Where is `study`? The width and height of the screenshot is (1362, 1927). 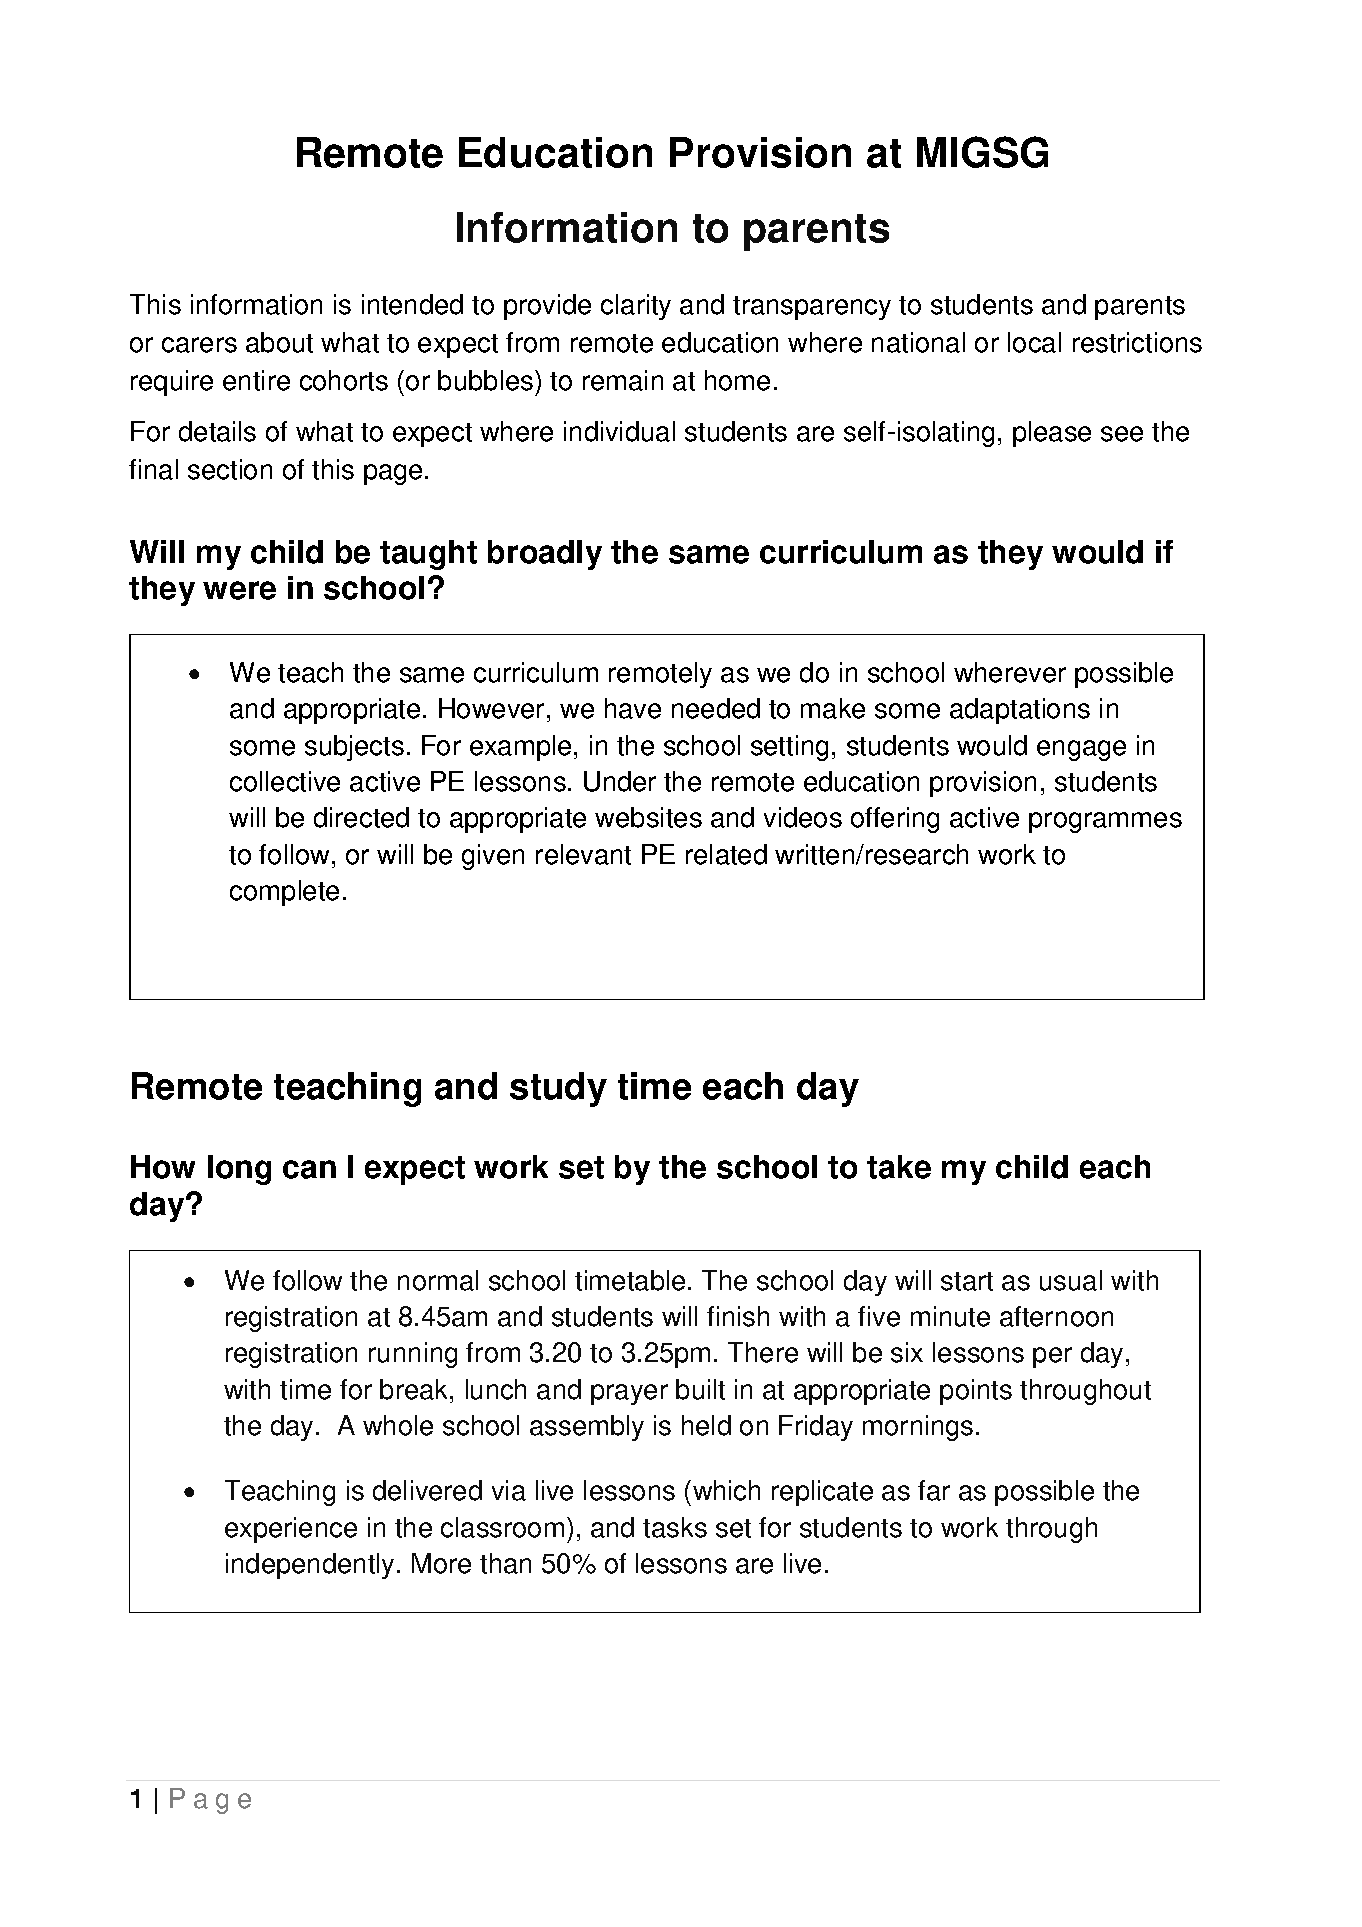 study is located at coordinates (558, 1089).
